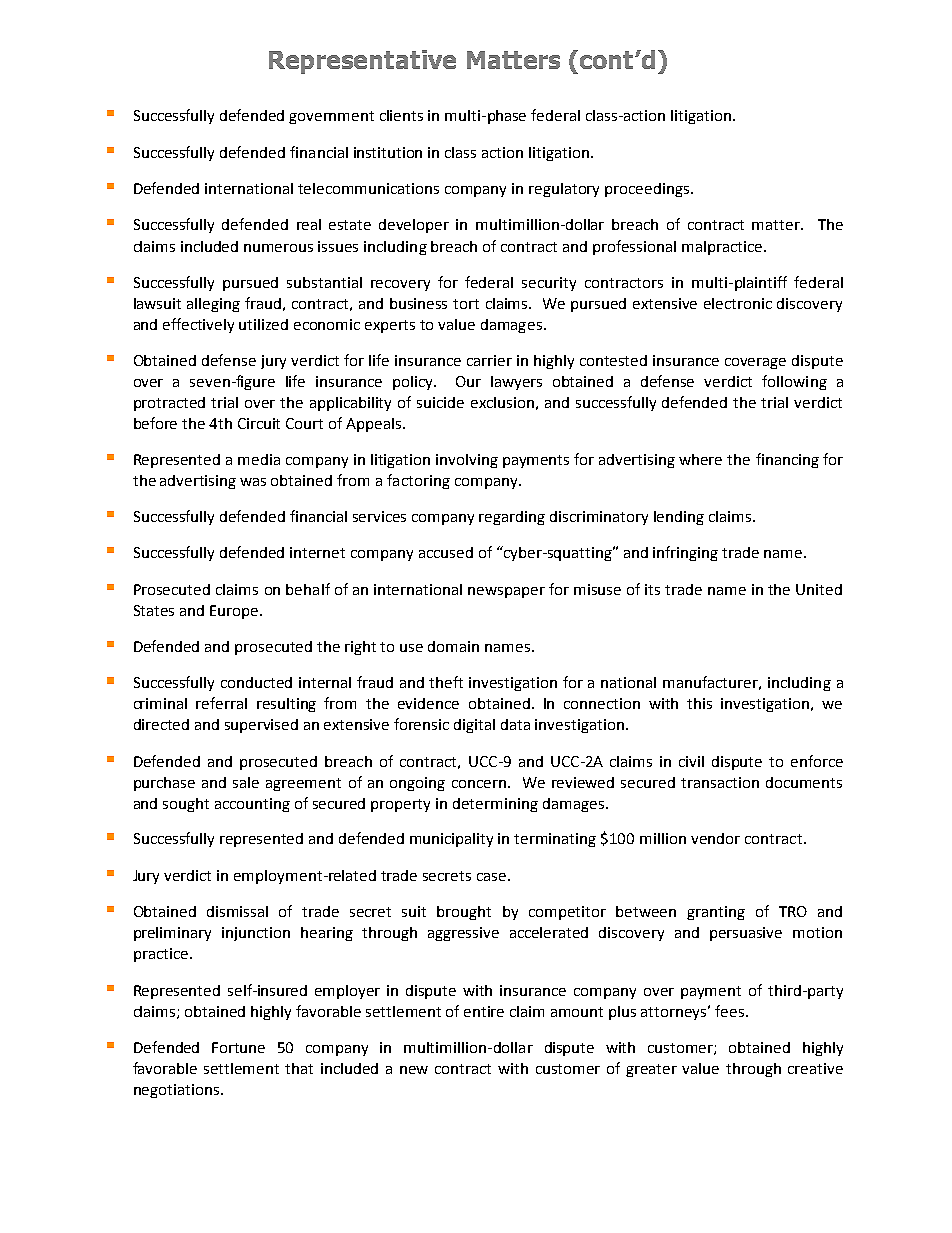 The height and width of the screenshot is (1233, 952). What do you see at coordinates (489, 360) in the screenshot?
I see `carrier` at bounding box center [489, 360].
